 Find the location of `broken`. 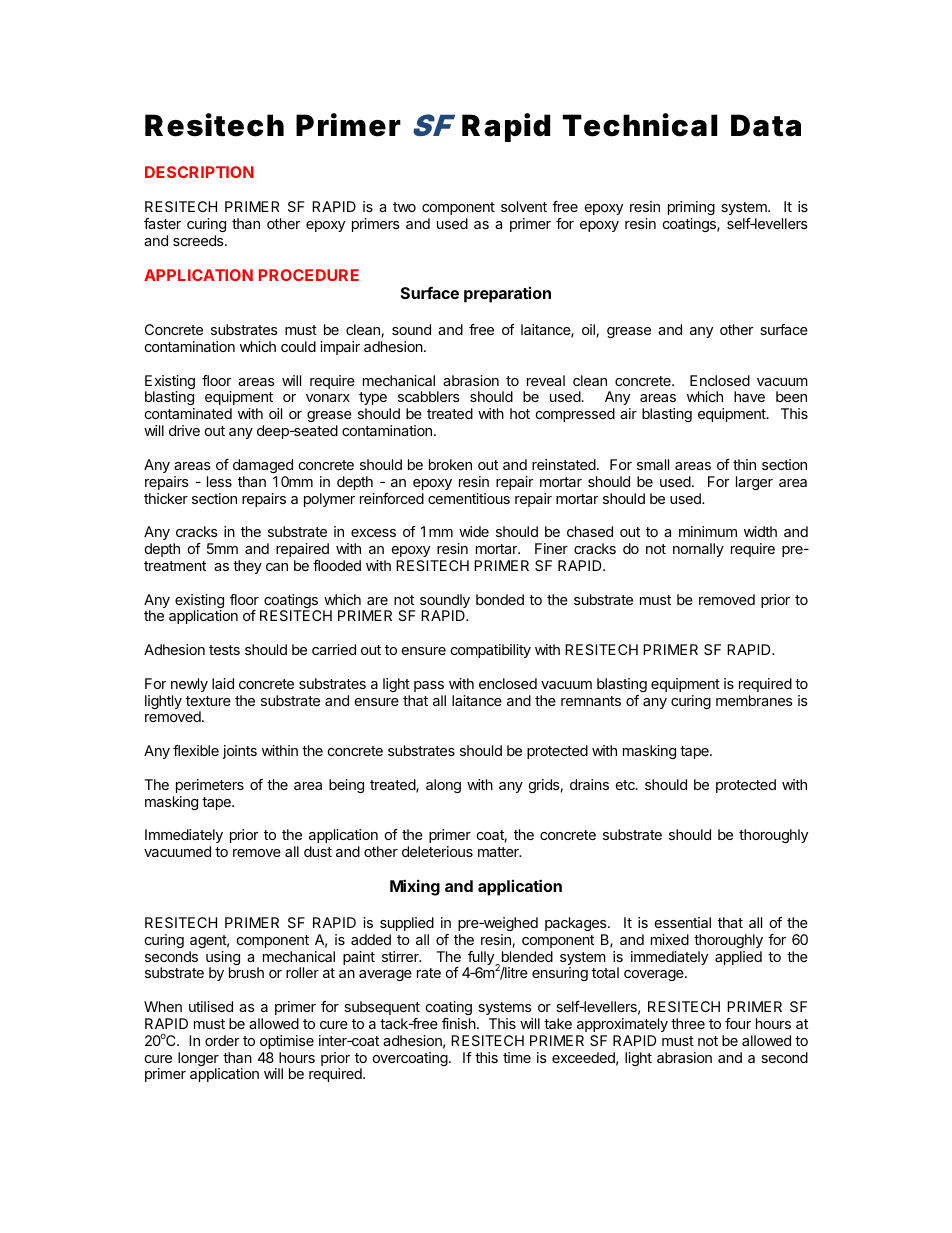

broken is located at coordinates (450, 464).
